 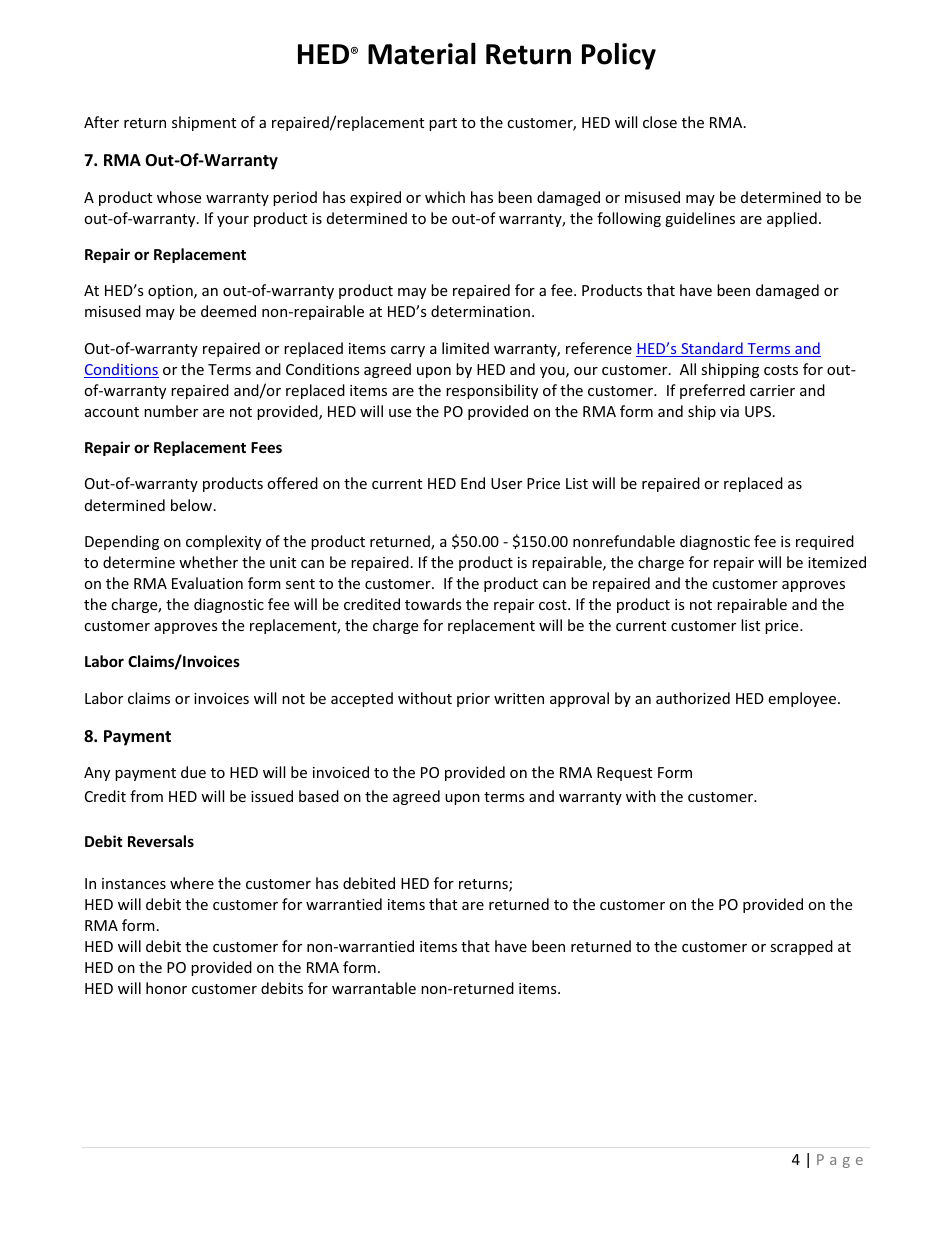 I want to click on close, so click(x=660, y=122).
